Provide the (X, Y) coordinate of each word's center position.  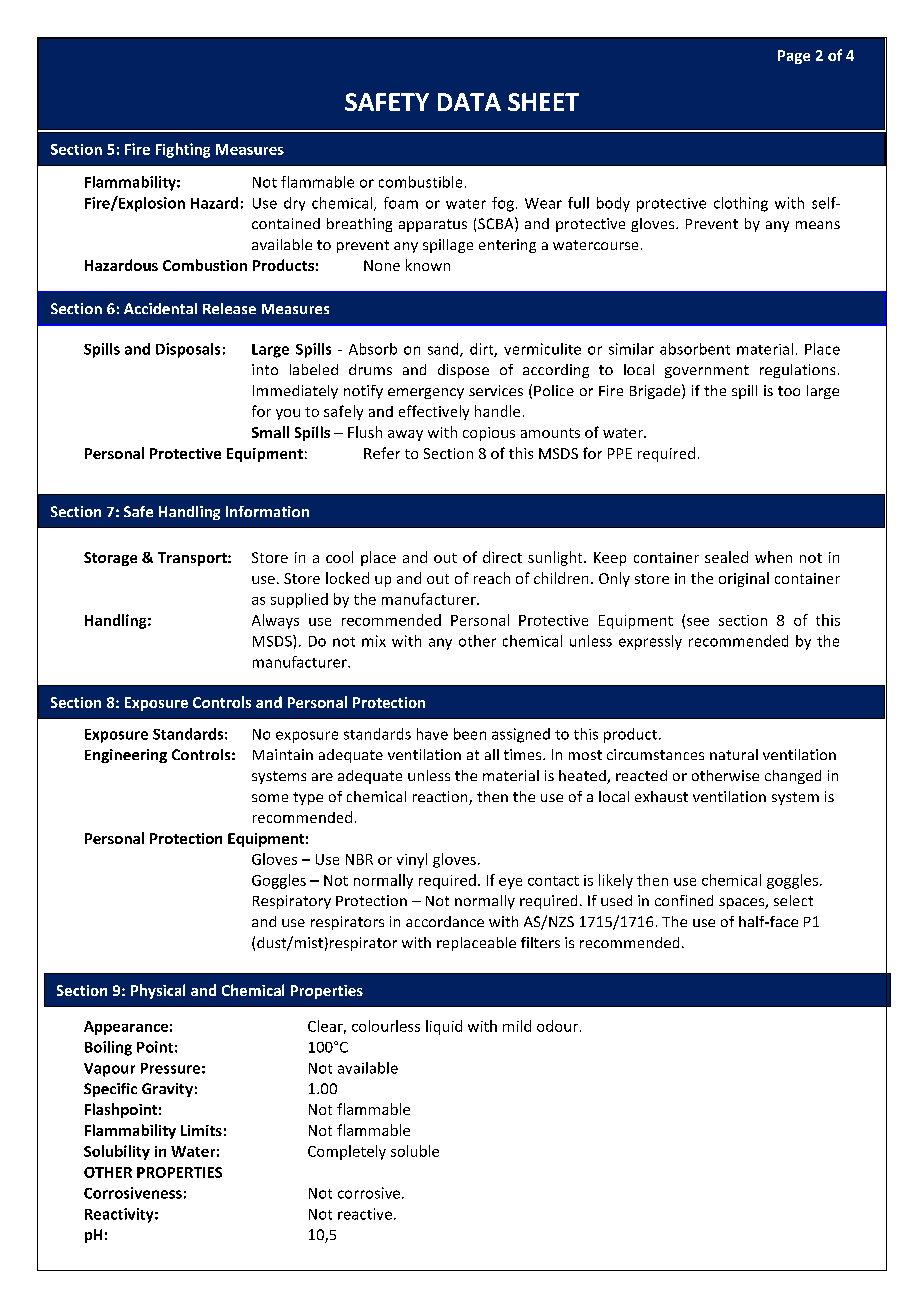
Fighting (183, 150)
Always (275, 621)
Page (794, 57)
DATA (469, 102)
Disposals (188, 350)
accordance (445, 921)
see (698, 622)
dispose (463, 371)
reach (492, 578)
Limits (201, 1130)
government (707, 371)
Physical (158, 991)
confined (684, 900)
